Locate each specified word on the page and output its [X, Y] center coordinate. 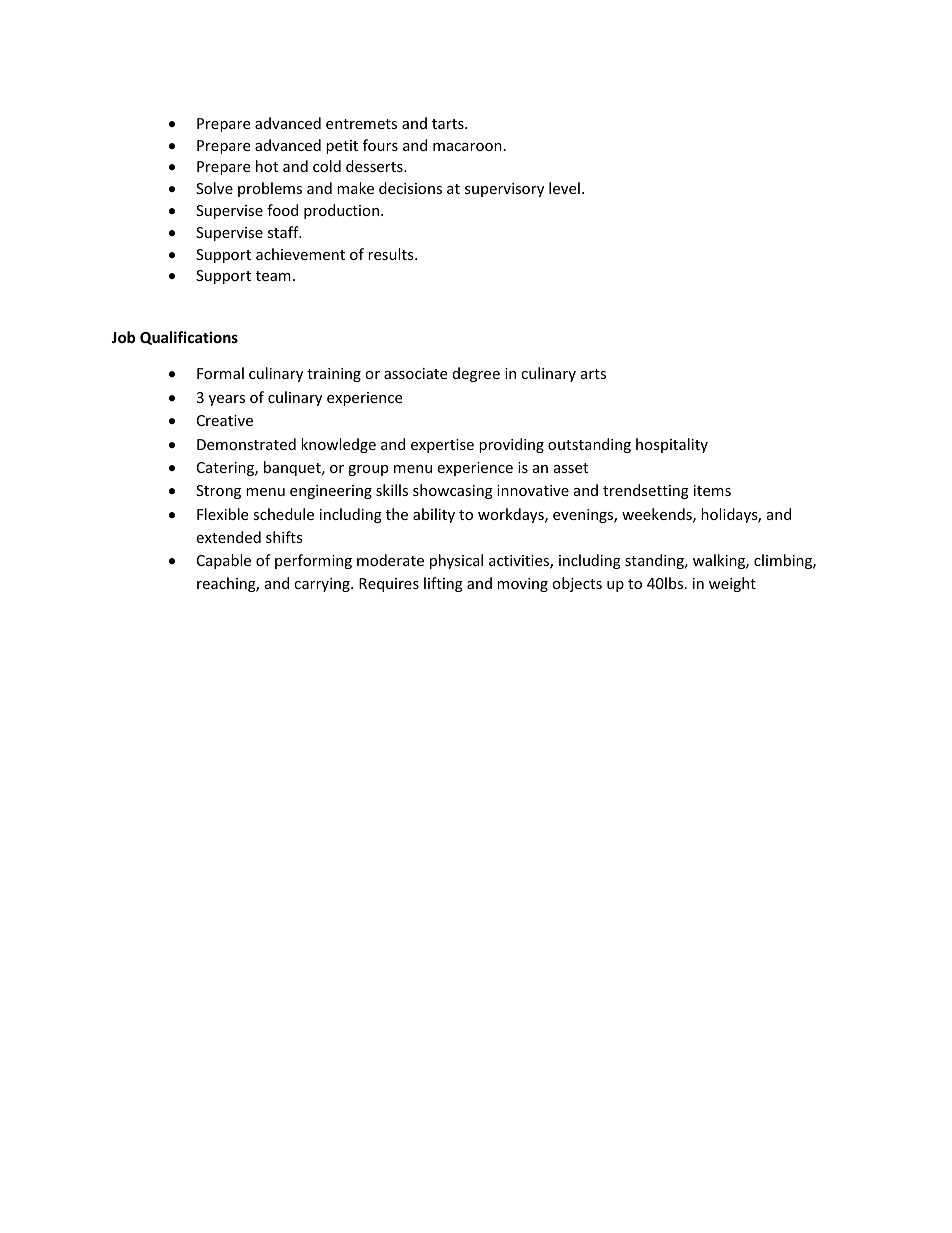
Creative [225, 420]
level [564, 188]
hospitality [672, 445]
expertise [442, 446]
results [392, 254]
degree [476, 374]
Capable [224, 561]
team [273, 276]
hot [267, 166]
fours [380, 145]
